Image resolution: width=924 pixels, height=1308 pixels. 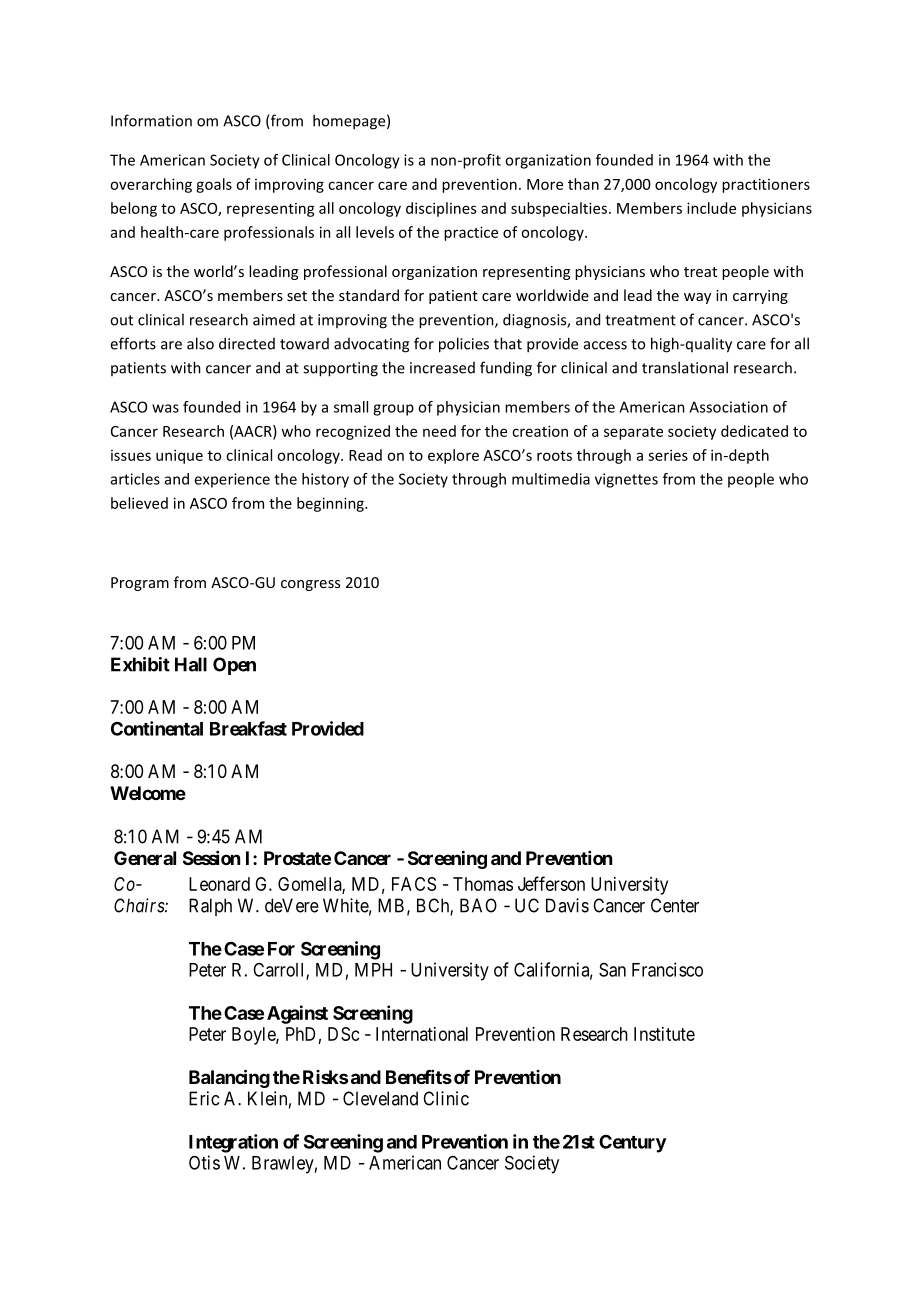 I want to click on was, so click(x=165, y=408).
